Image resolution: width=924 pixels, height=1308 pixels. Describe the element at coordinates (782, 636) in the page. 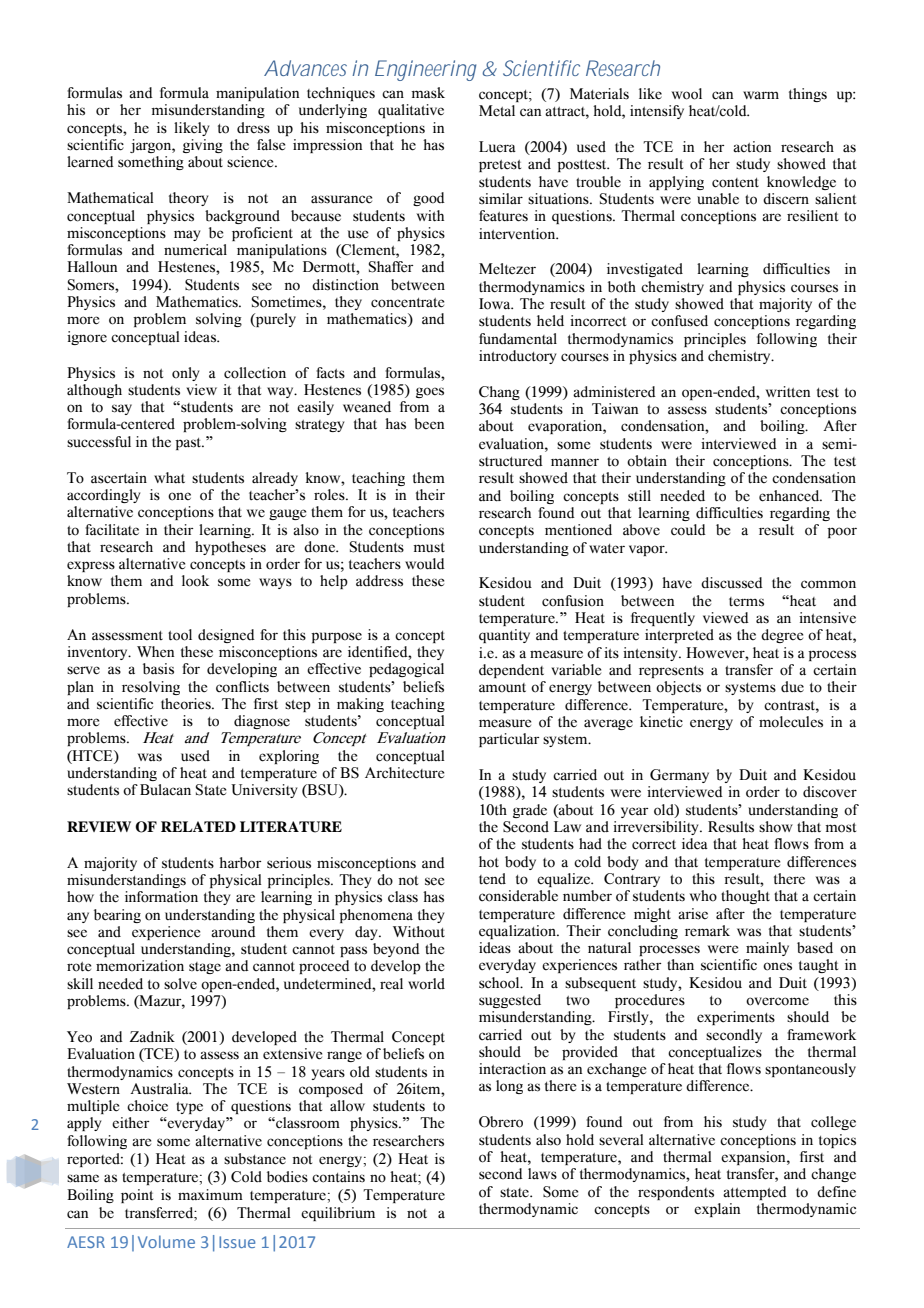

I see `degree` at that location.
